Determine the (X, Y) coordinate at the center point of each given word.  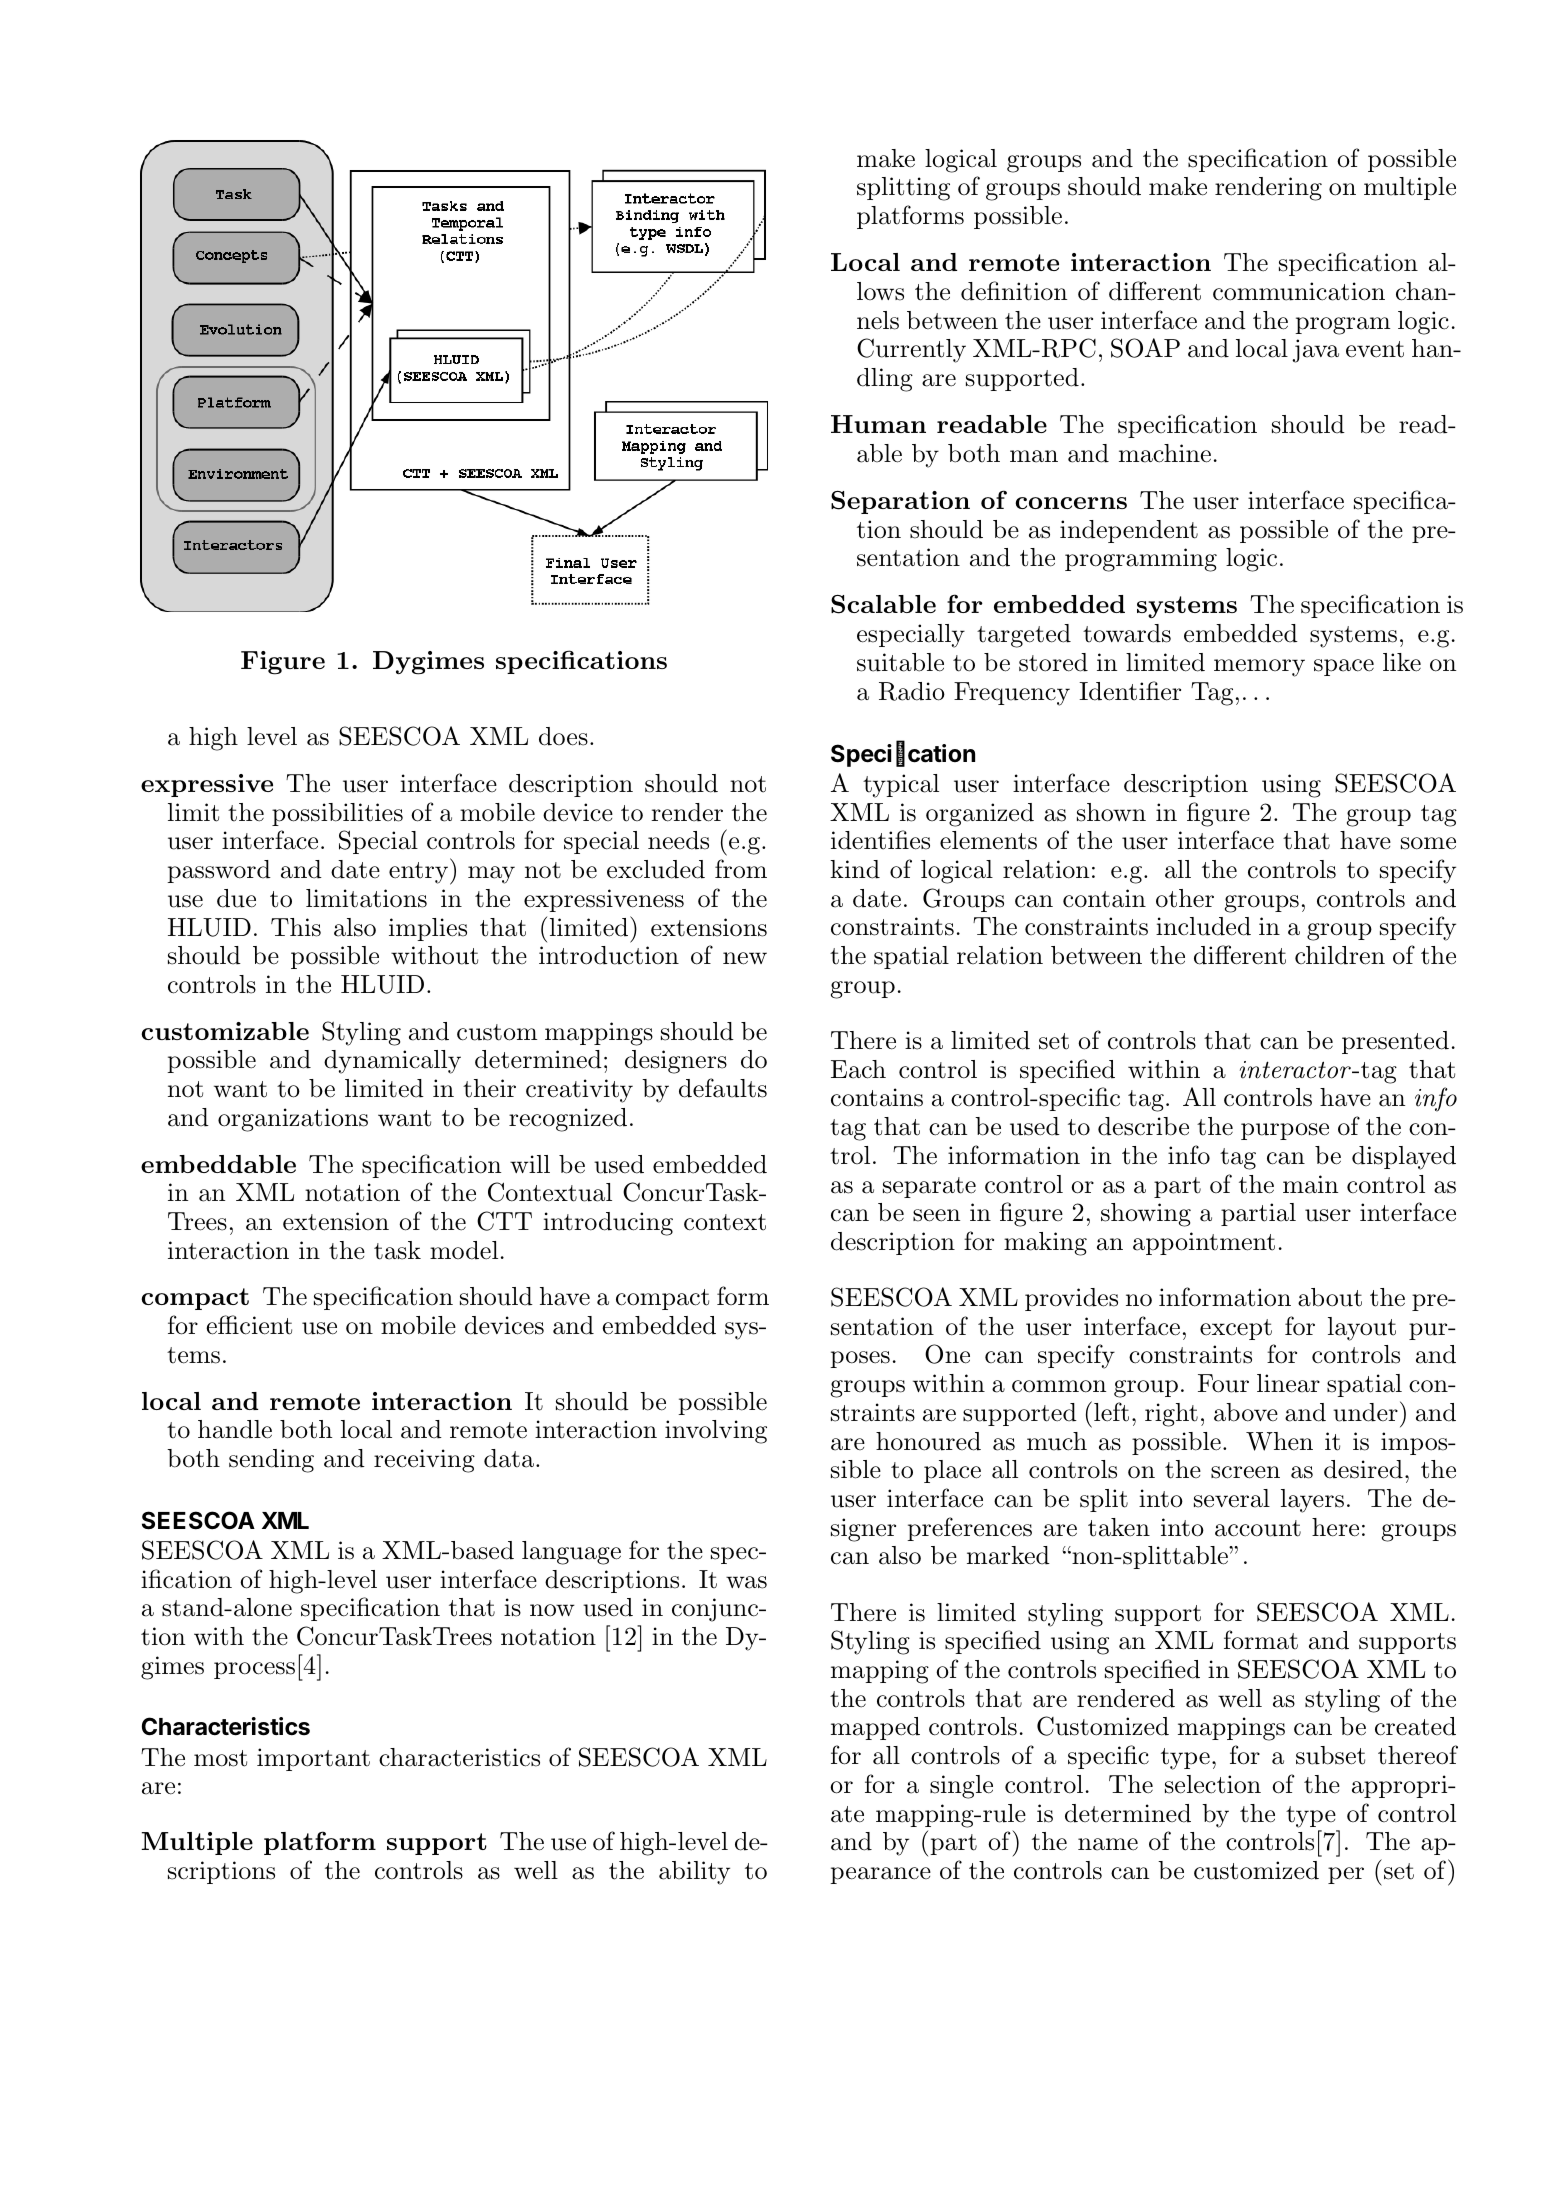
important (313, 1759)
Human (878, 424)
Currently (911, 350)
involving (716, 1432)
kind (855, 869)
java (1315, 351)
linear (1288, 1383)
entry (418, 873)
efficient (249, 1325)
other (1185, 898)
